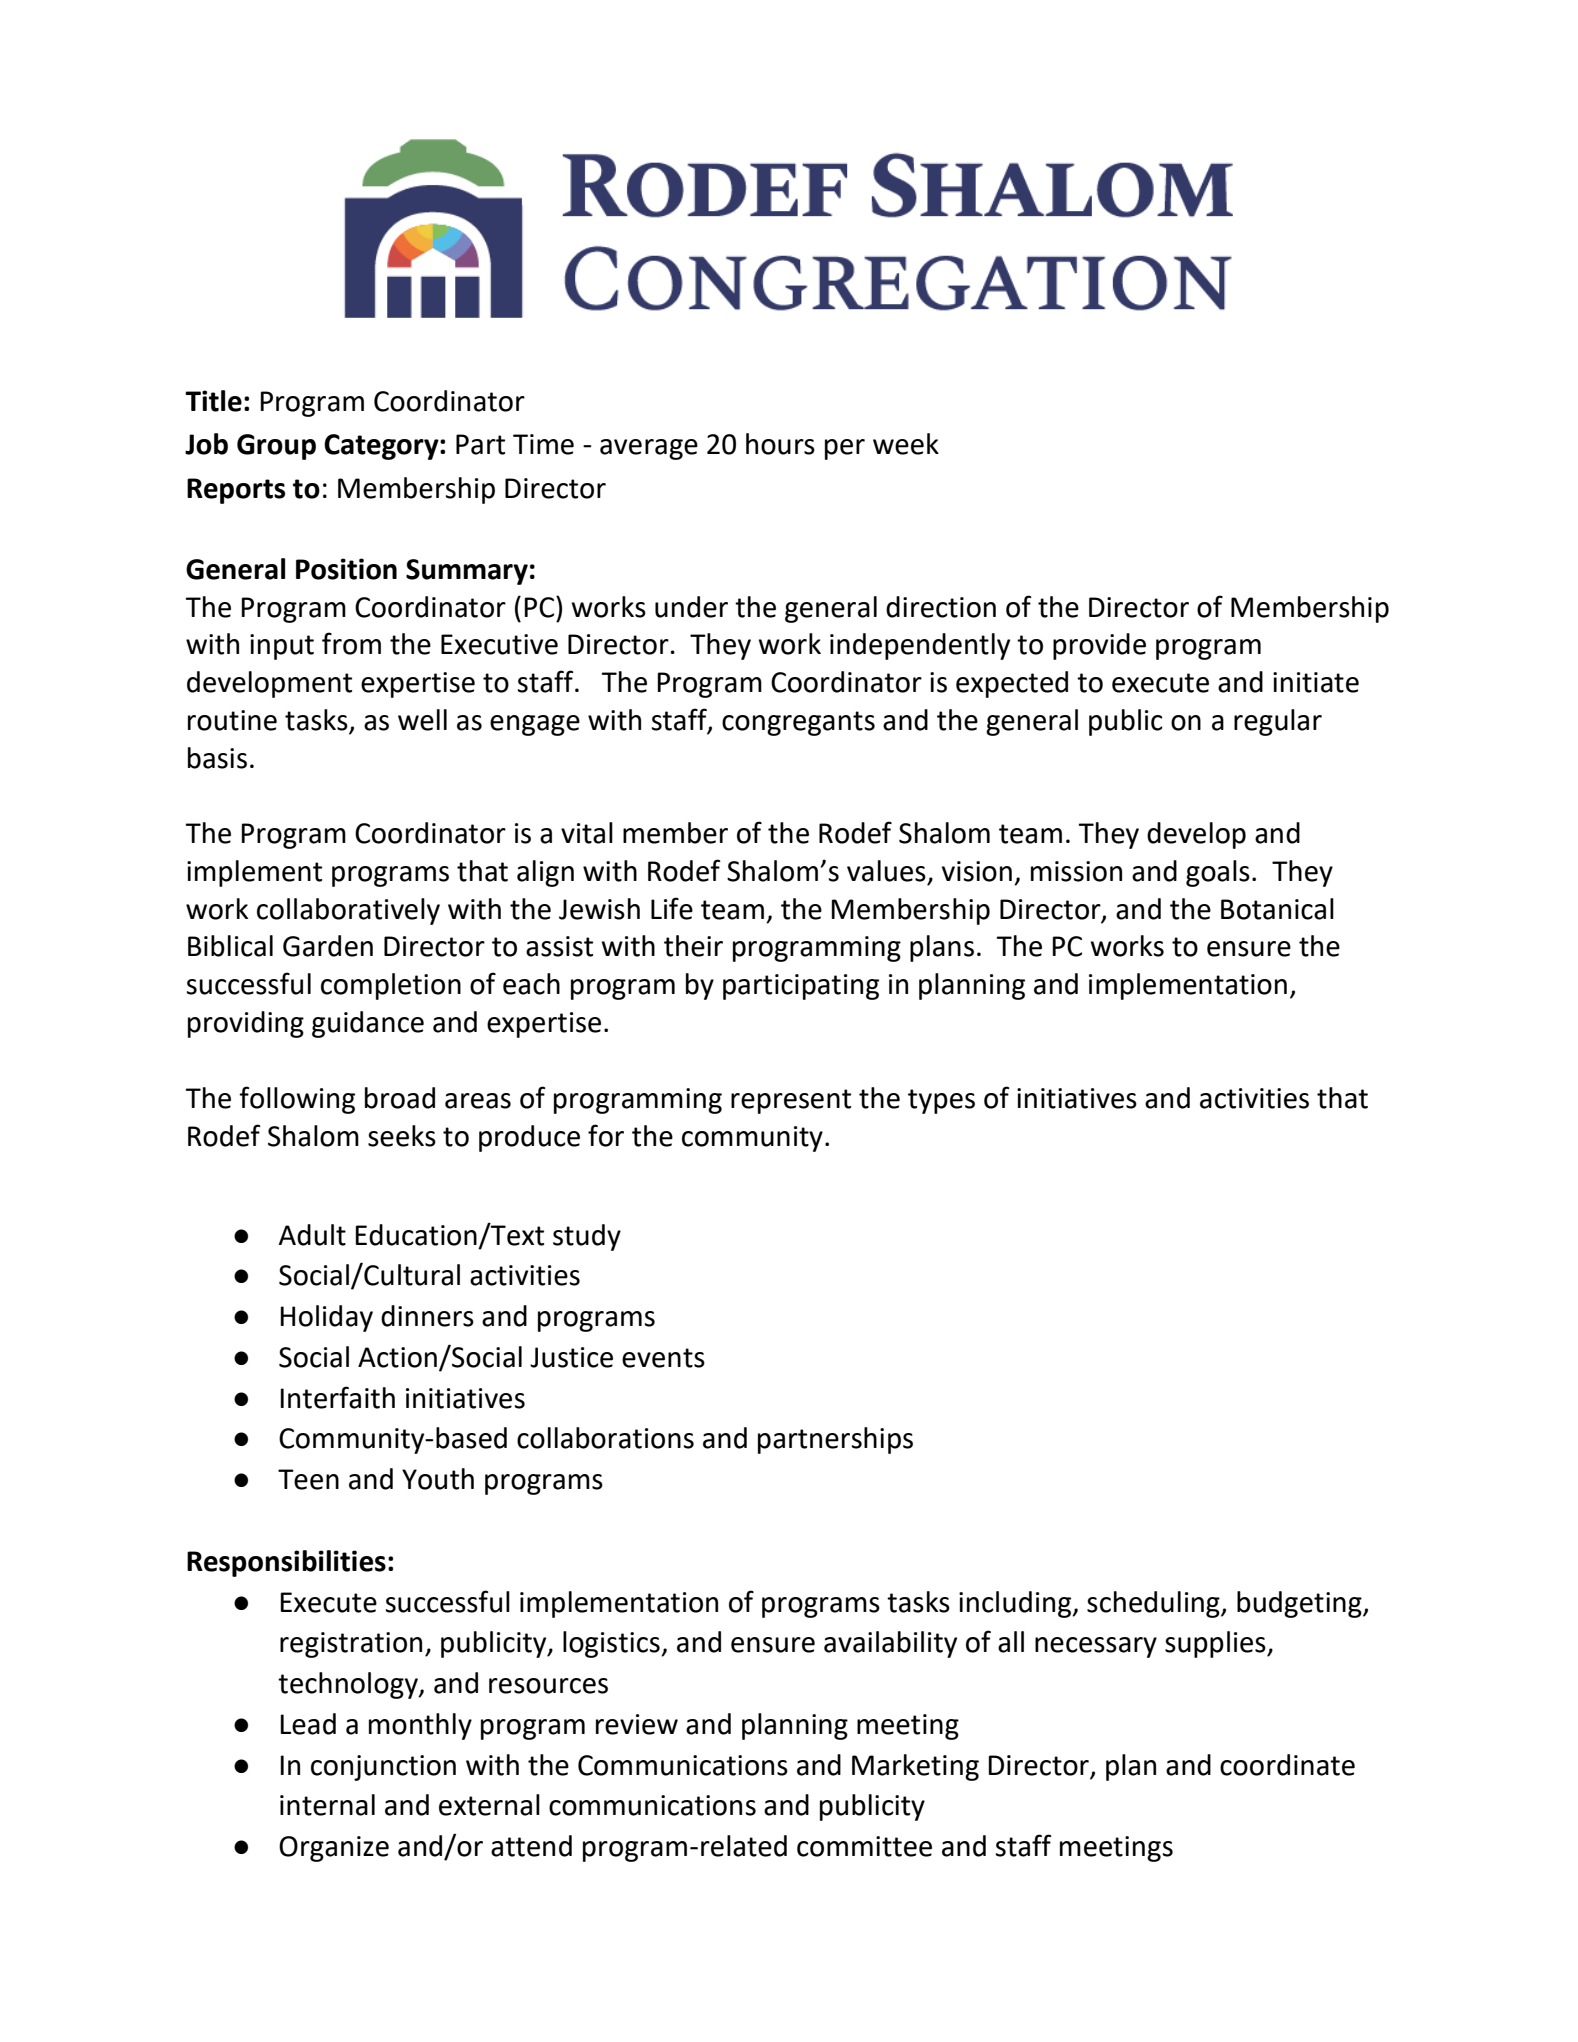 This screenshot has height=2042, width=1578. Describe the element at coordinates (780, 444) in the screenshot. I see `hours` at that location.
